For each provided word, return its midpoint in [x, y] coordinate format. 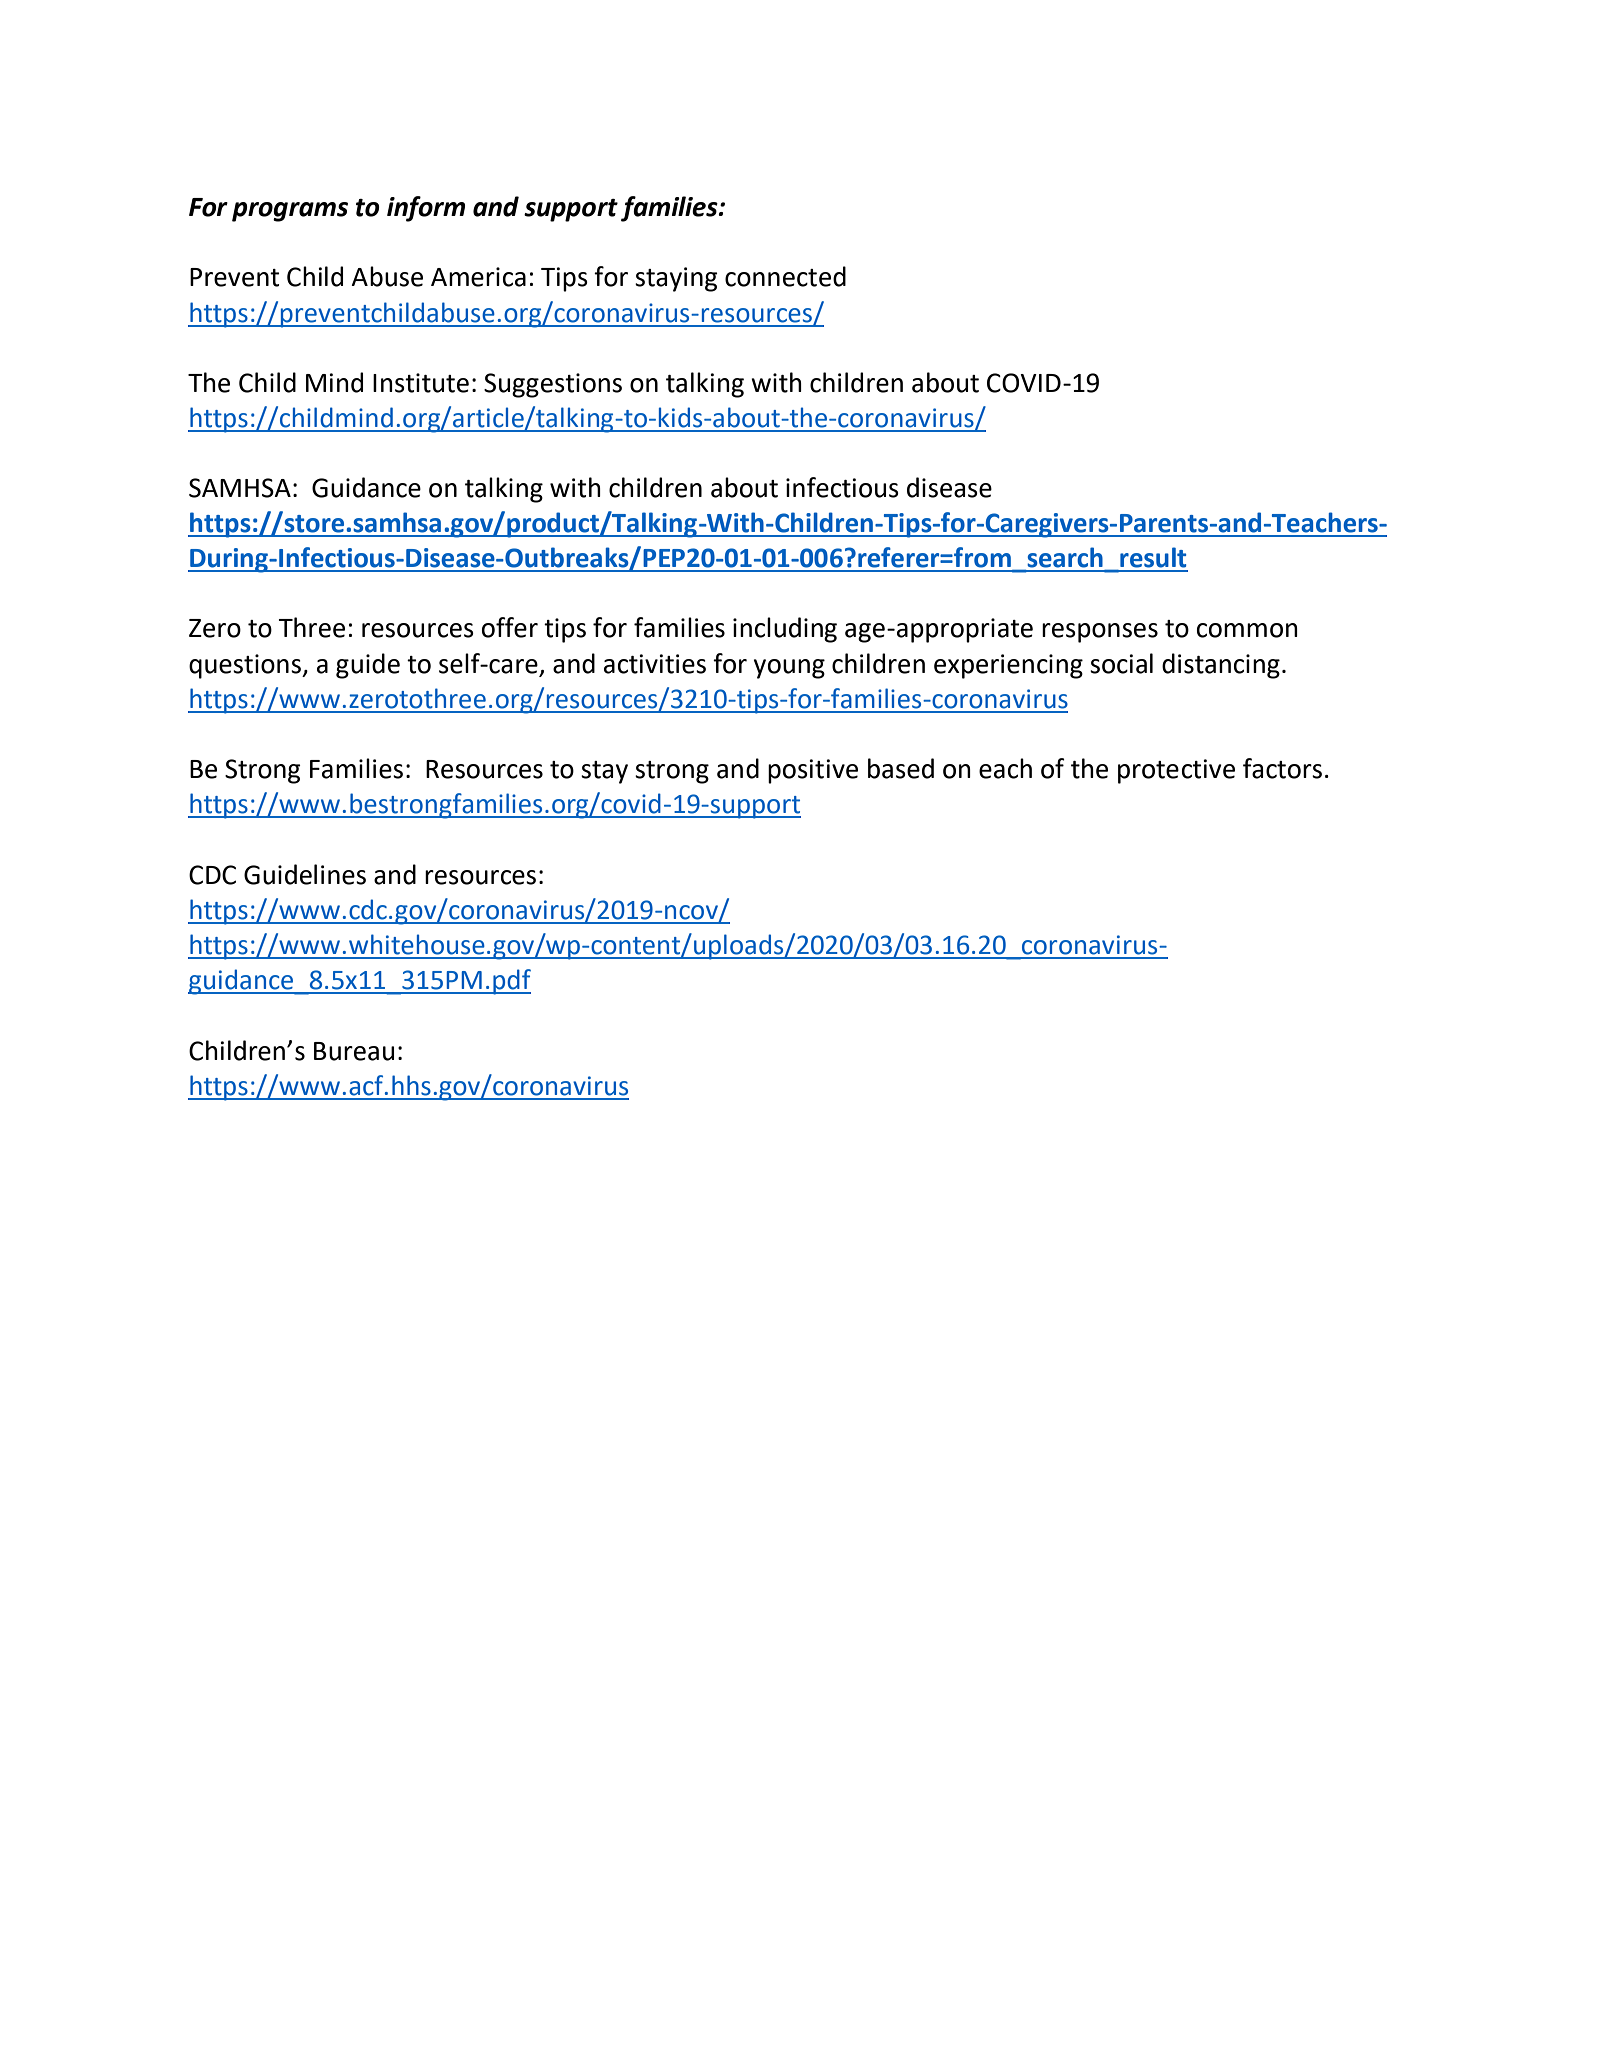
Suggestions [553, 385]
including [785, 630]
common [1247, 630]
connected [785, 276]
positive [813, 771]
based [901, 768]
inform [426, 209]
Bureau [354, 1051]
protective [1176, 771]
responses [1100, 633]
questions [246, 666]
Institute [421, 383]
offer [510, 627]
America [478, 277]
